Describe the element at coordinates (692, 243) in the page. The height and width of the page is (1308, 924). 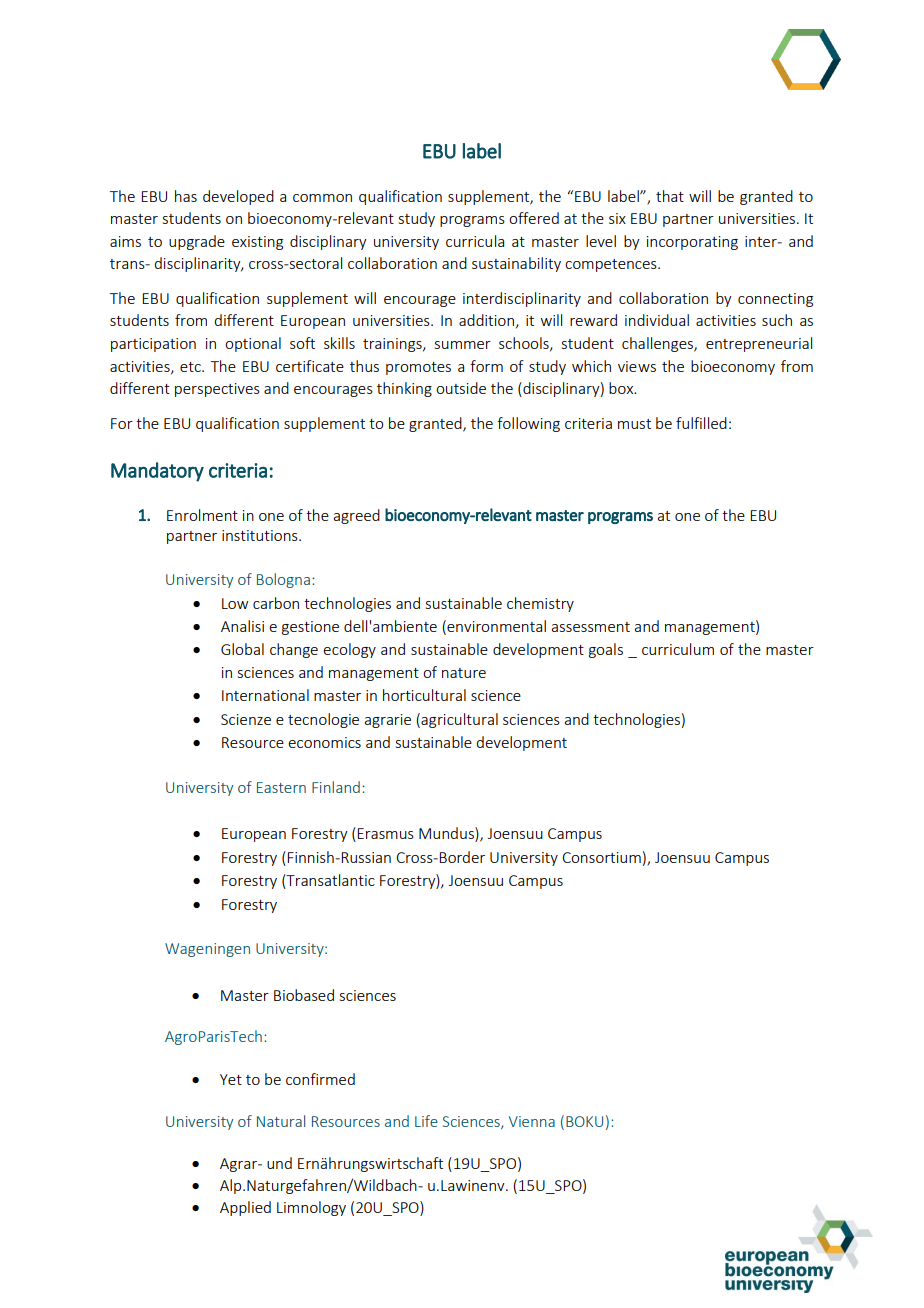
I see `incorporating` at that location.
